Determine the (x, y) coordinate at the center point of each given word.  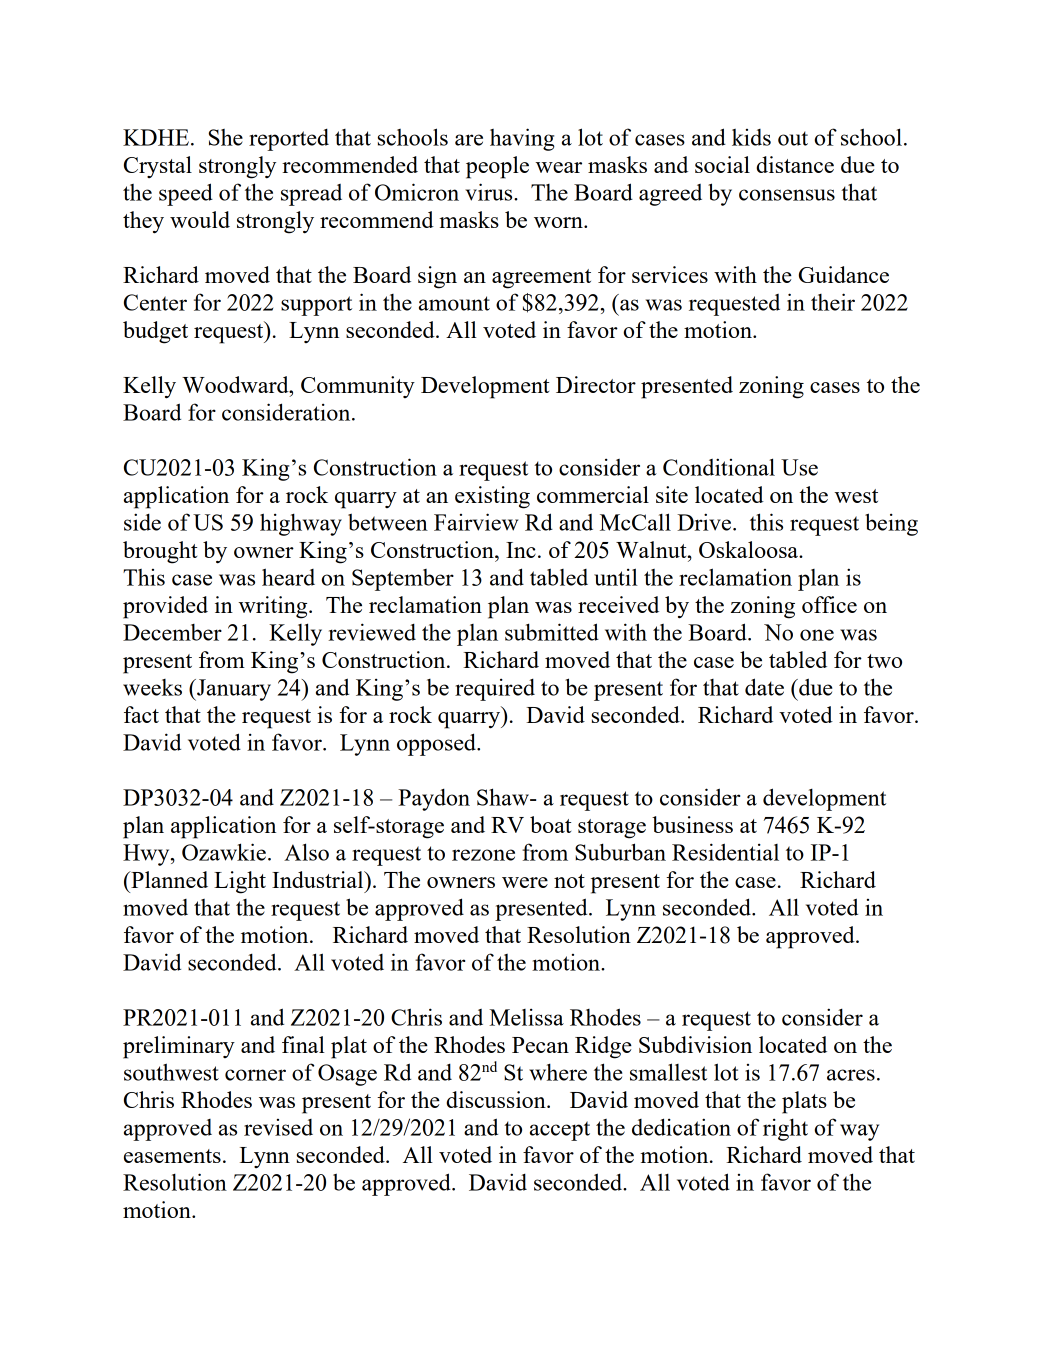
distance (795, 164)
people (497, 167)
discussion (497, 1099)
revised (278, 1127)
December (172, 632)
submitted (552, 632)
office (829, 604)
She (226, 137)
